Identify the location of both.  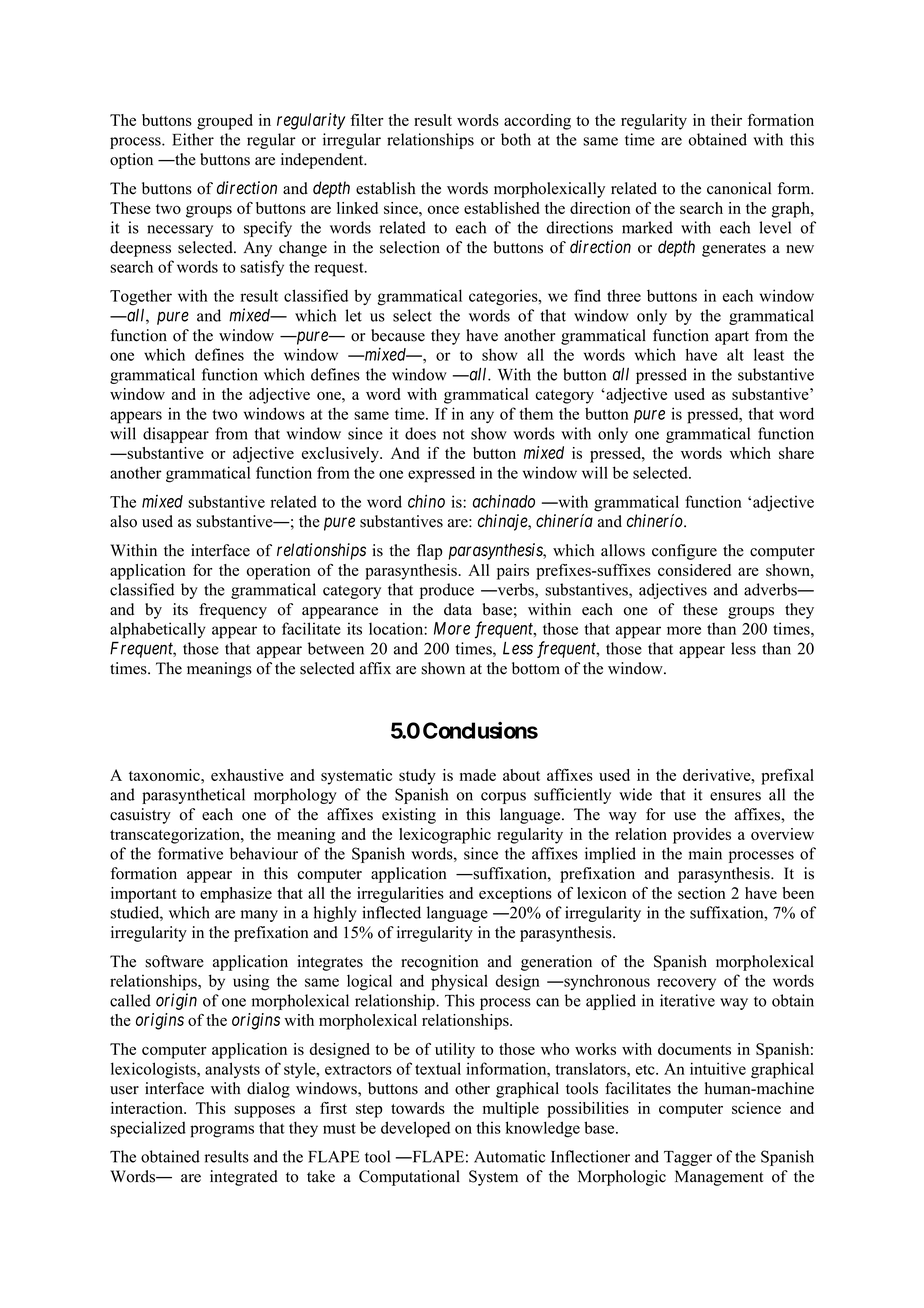
(516, 139).
